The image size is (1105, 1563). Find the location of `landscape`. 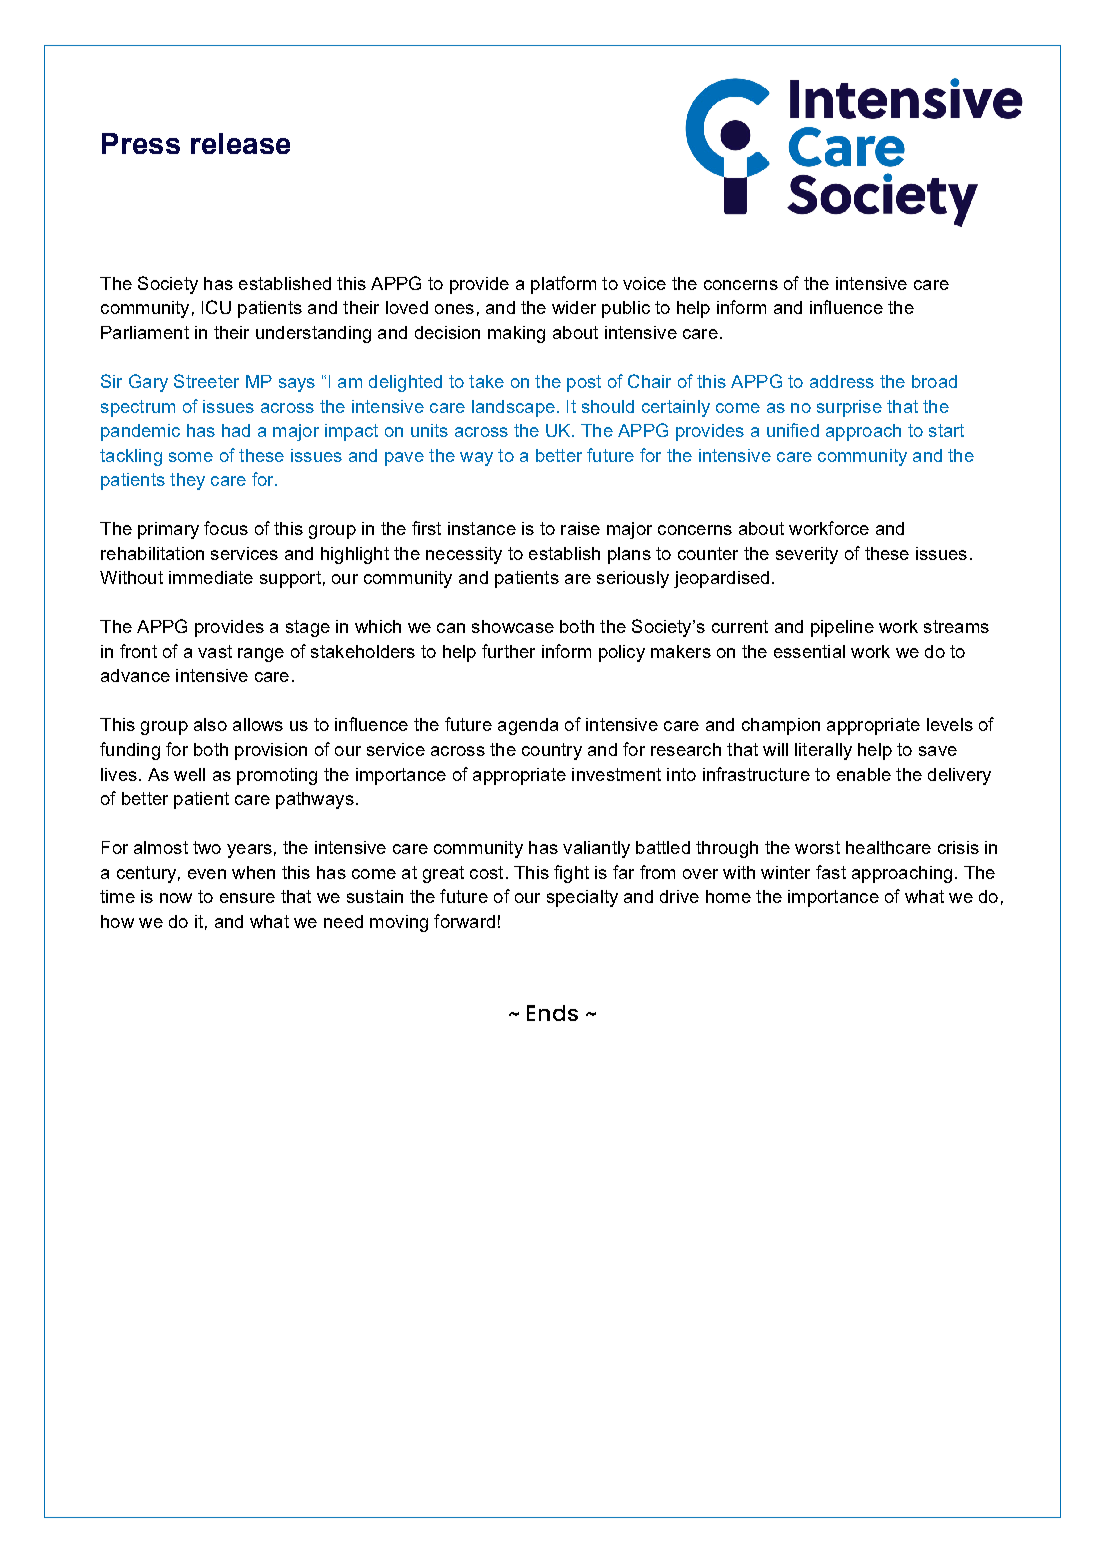

landscape is located at coordinates (513, 408).
